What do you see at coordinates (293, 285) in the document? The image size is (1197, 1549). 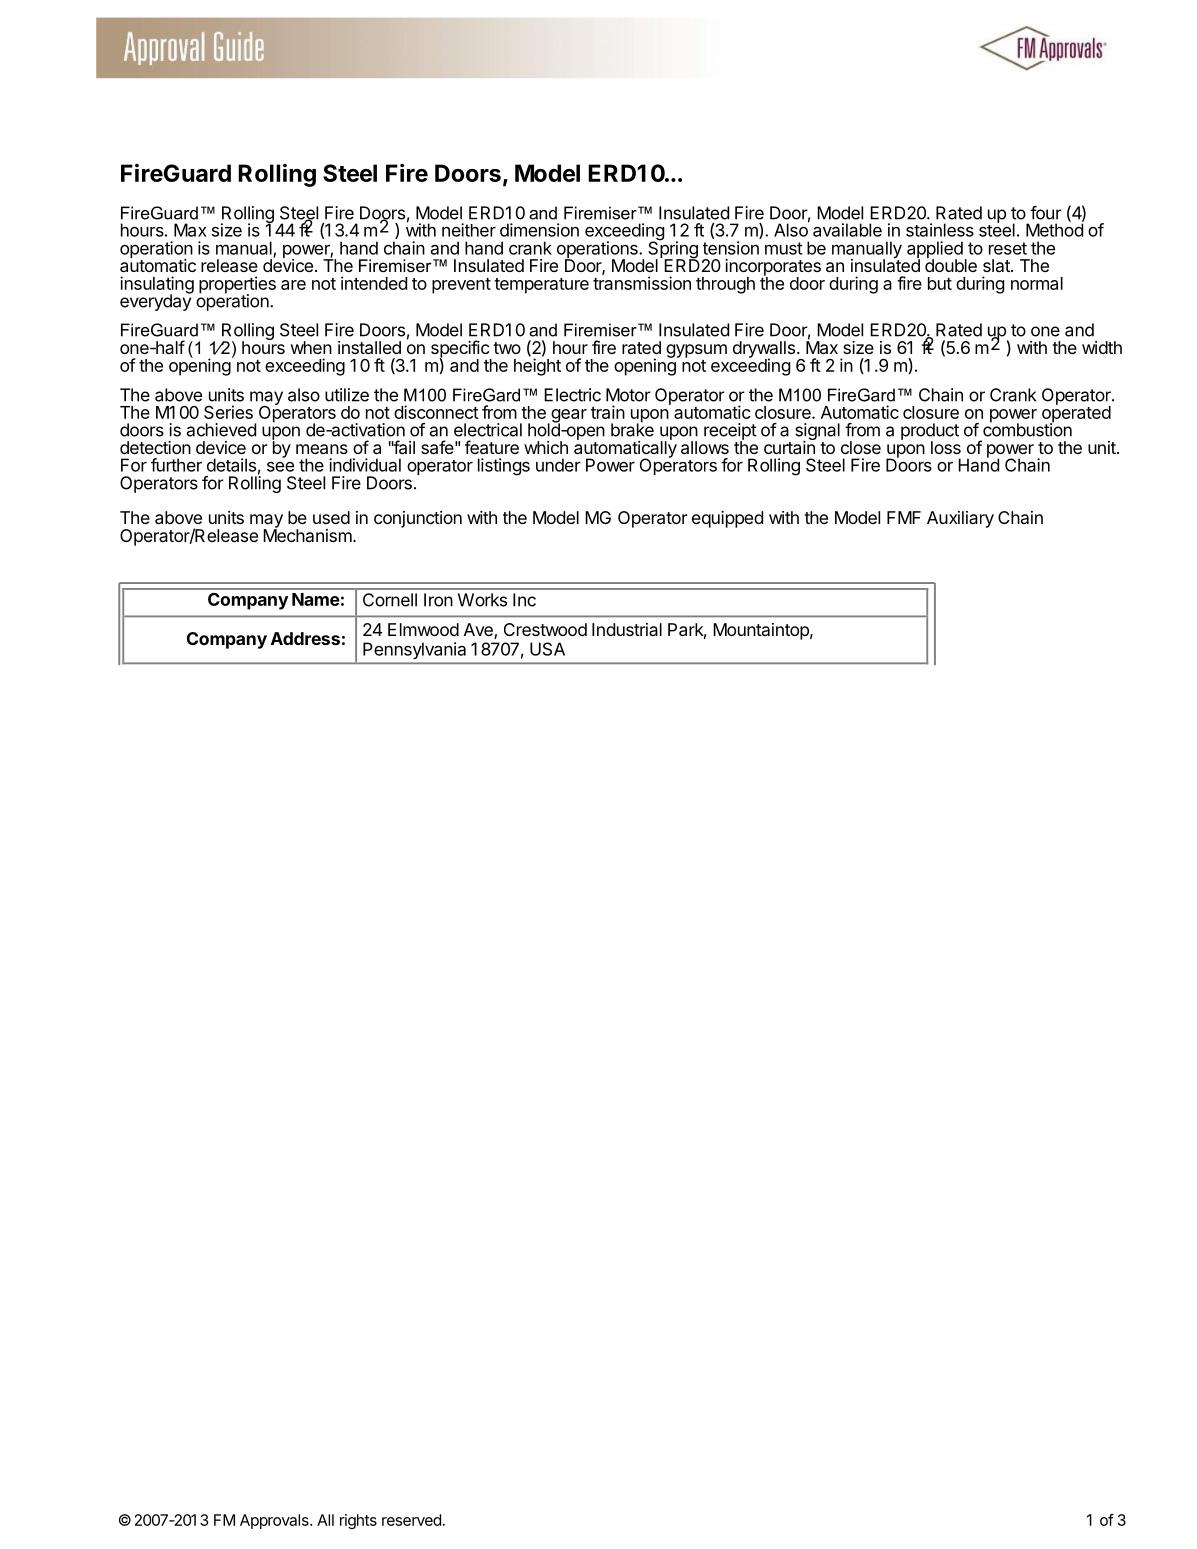 I see `are` at bounding box center [293, 285].
